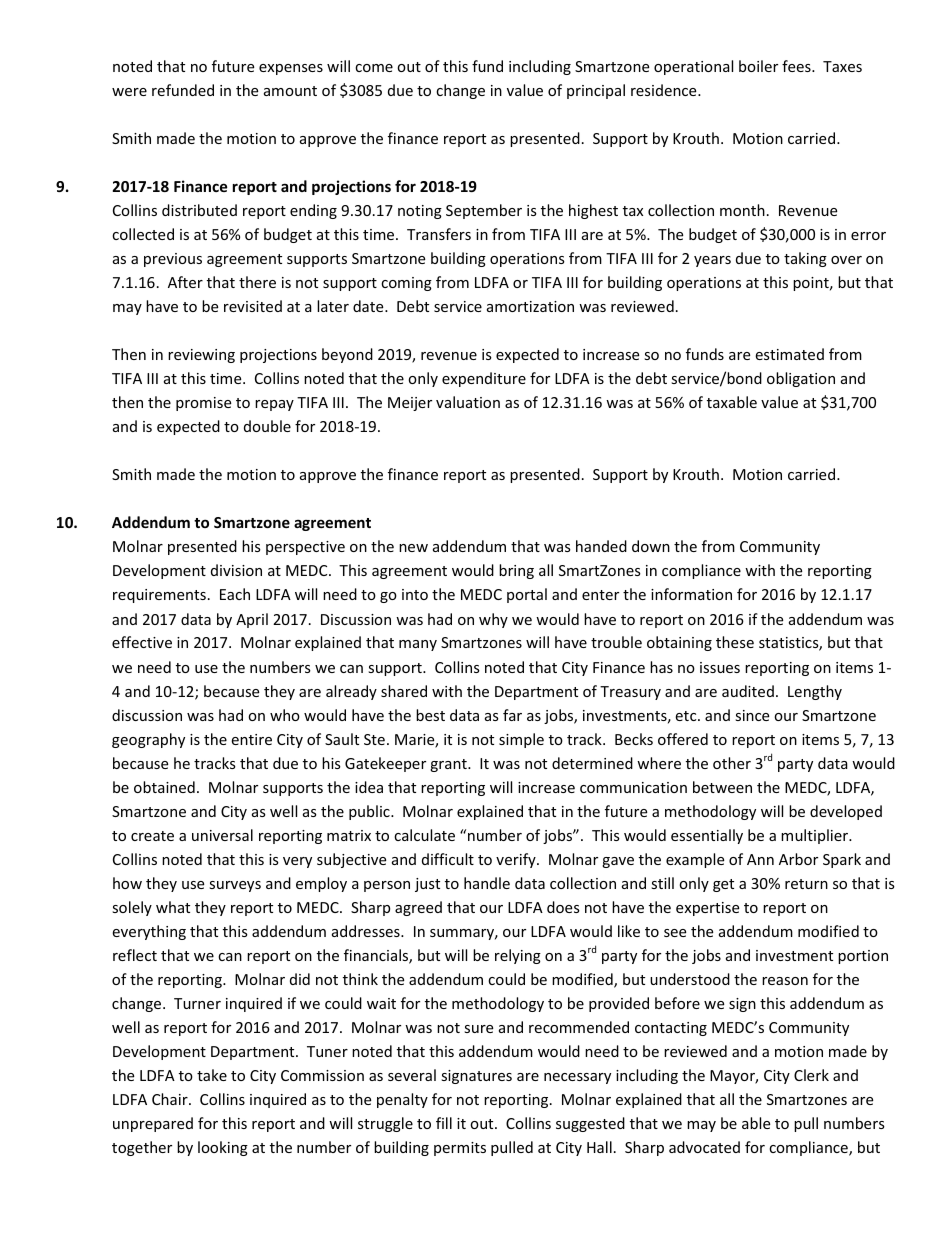  I want to click on amount, so click(290, 91).
